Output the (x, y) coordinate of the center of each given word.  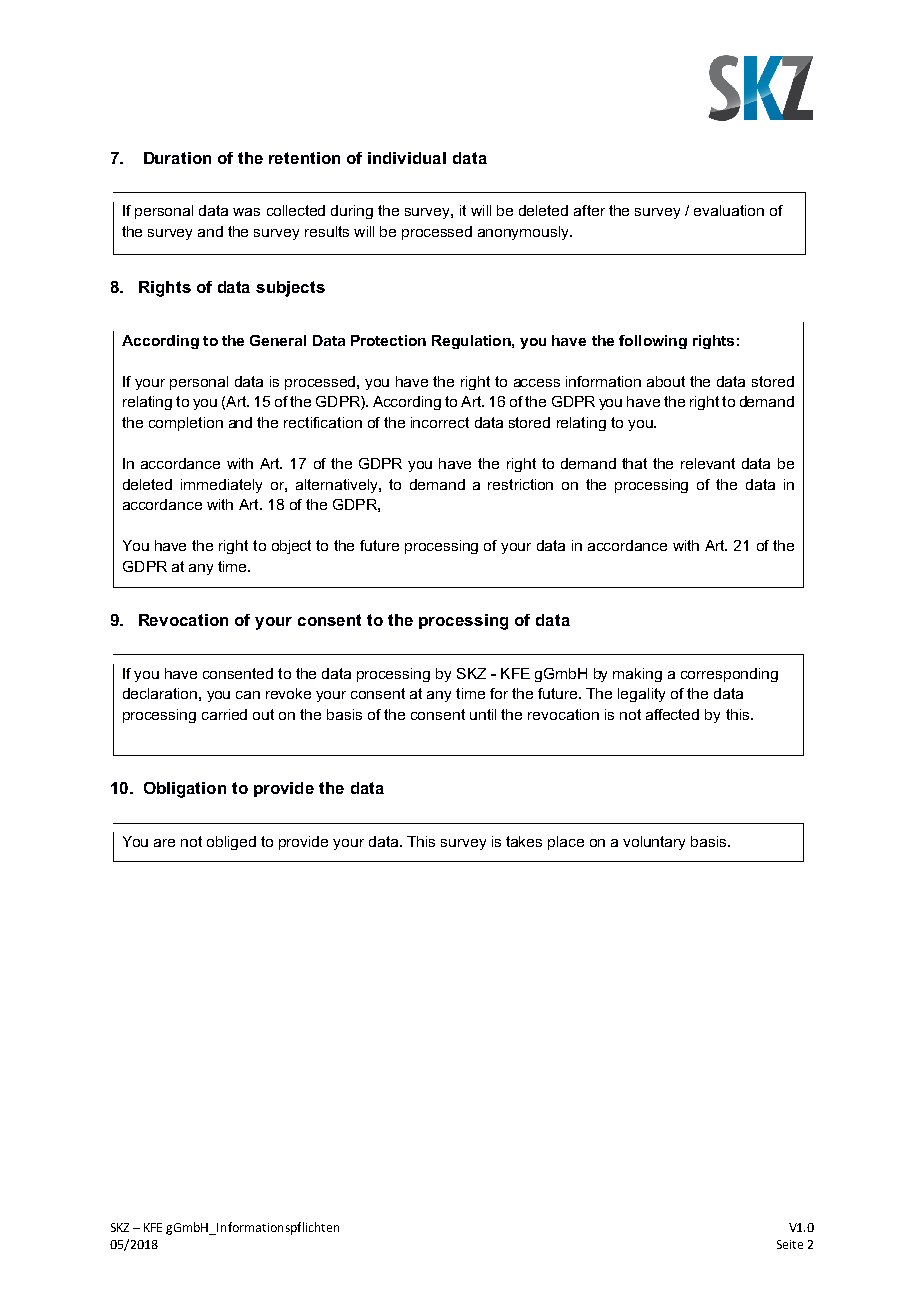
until (483, 714)
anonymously (525, 233)
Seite (790, 1244)
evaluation (729, 210)
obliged (231, 843)
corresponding (729, 675)
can (248, 695)
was (246, 212)
